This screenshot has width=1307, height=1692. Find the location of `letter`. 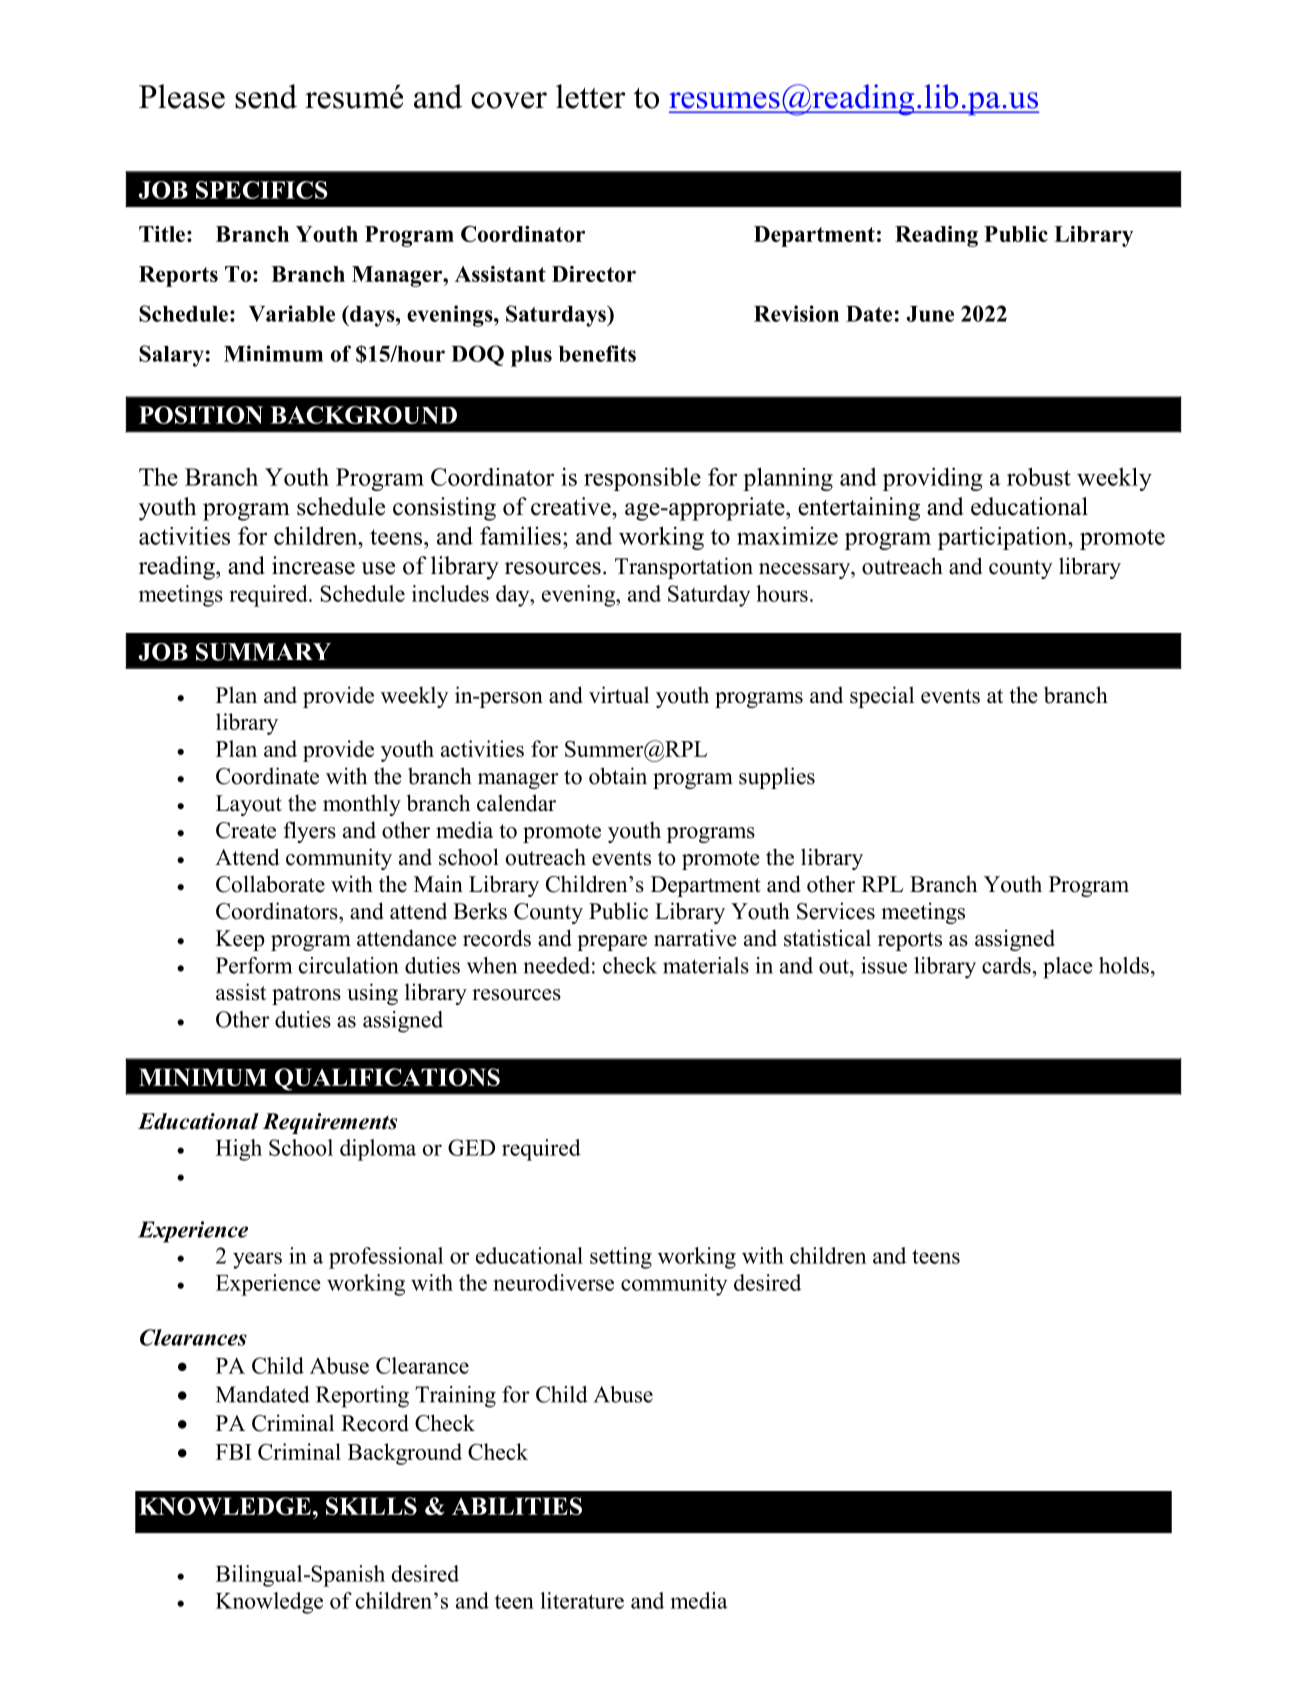

letter is located at coordinates (591, 96).
